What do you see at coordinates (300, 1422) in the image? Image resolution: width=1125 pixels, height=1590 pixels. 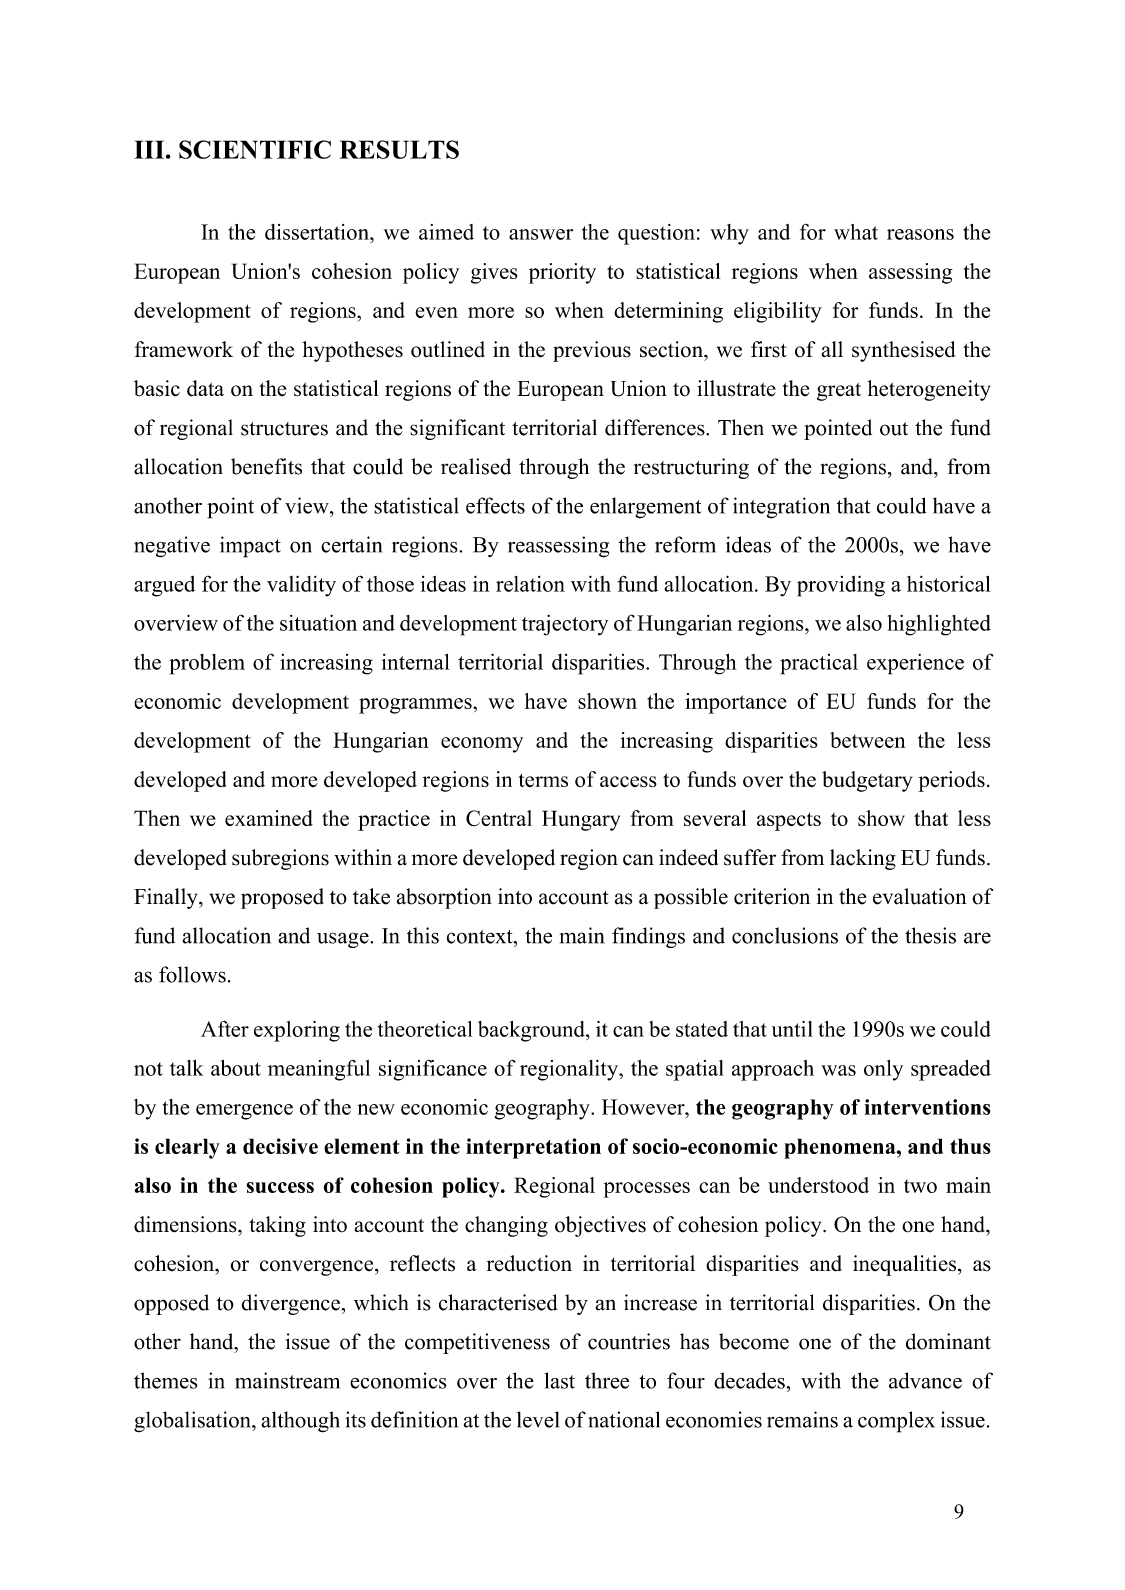 I see `although` at bounding box center [300, 1422].
